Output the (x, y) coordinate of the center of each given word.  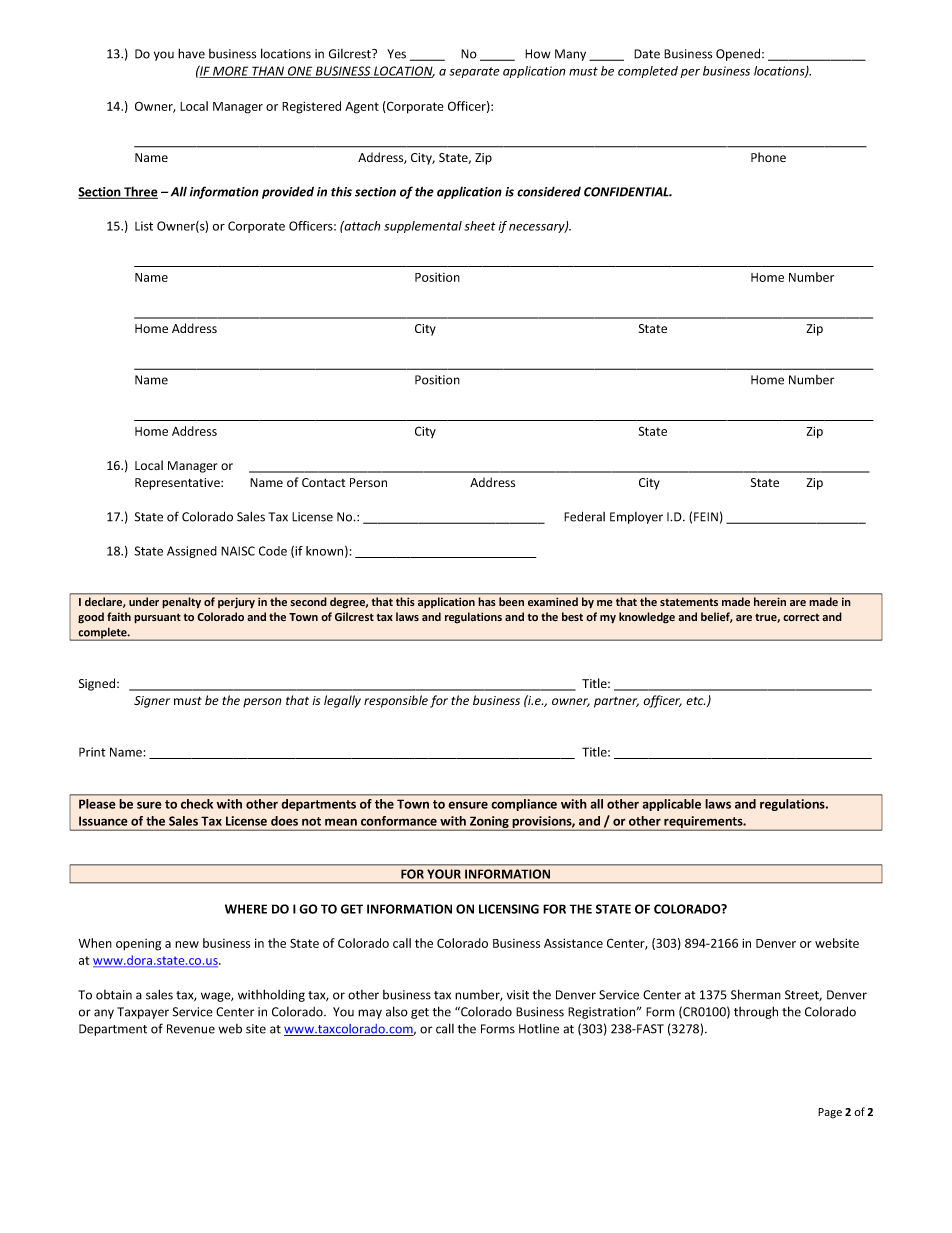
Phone (768, 157)
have (191, 53)
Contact (324, 482)
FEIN (706, 517)
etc (695, 701)
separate (474, 72)
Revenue (191, 1029)
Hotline (539, 1028)
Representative (178, 484)
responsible (396, 701)
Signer (152, 702)
